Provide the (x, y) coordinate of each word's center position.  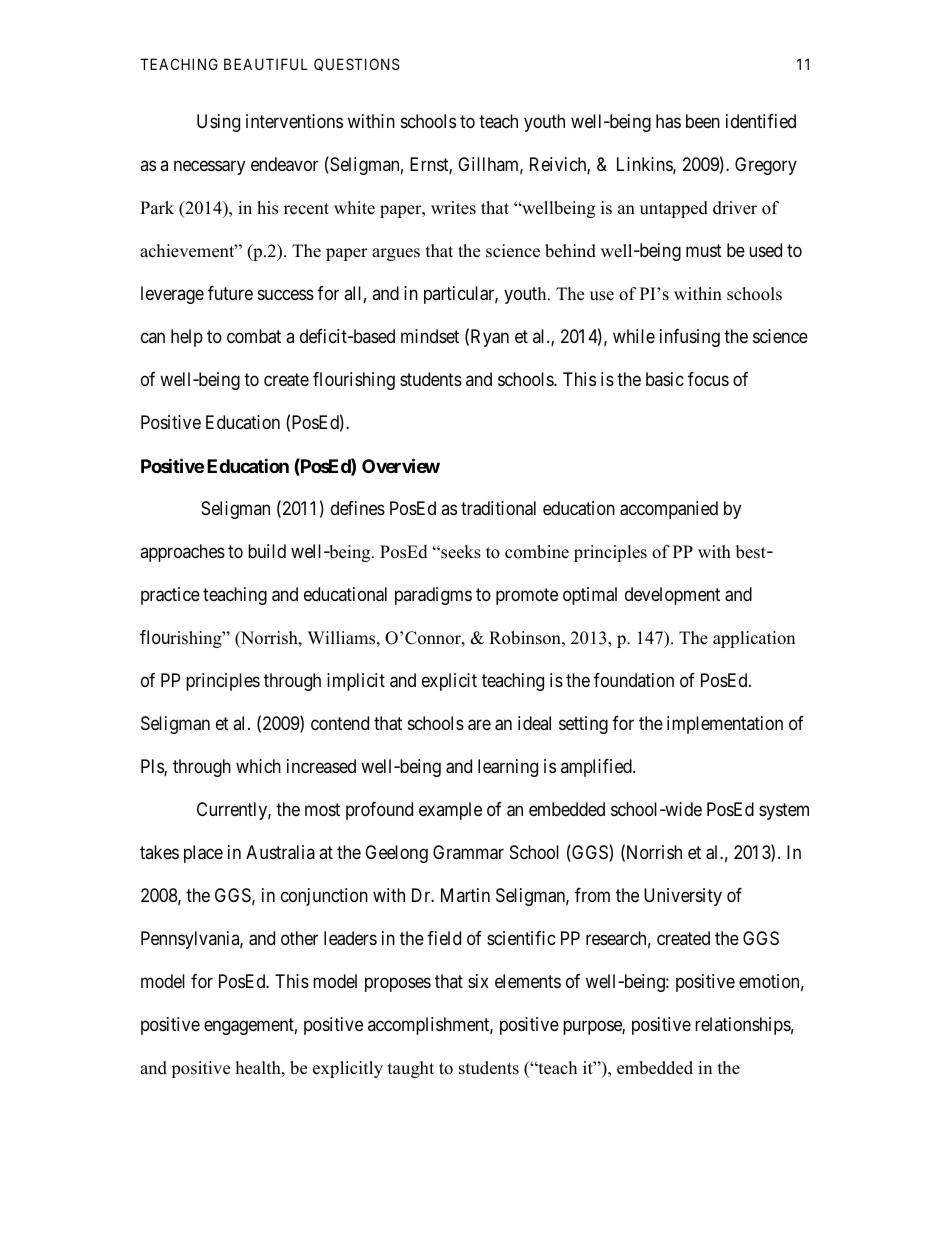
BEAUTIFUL (266, 64)
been (703, 121)
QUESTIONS (357, 64)
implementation (725, 725)
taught (411, 1069)
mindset (430, 336)
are (479, 725)
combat (254, 336)
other (299, 938)
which (258, 766)
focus (708, 379)
